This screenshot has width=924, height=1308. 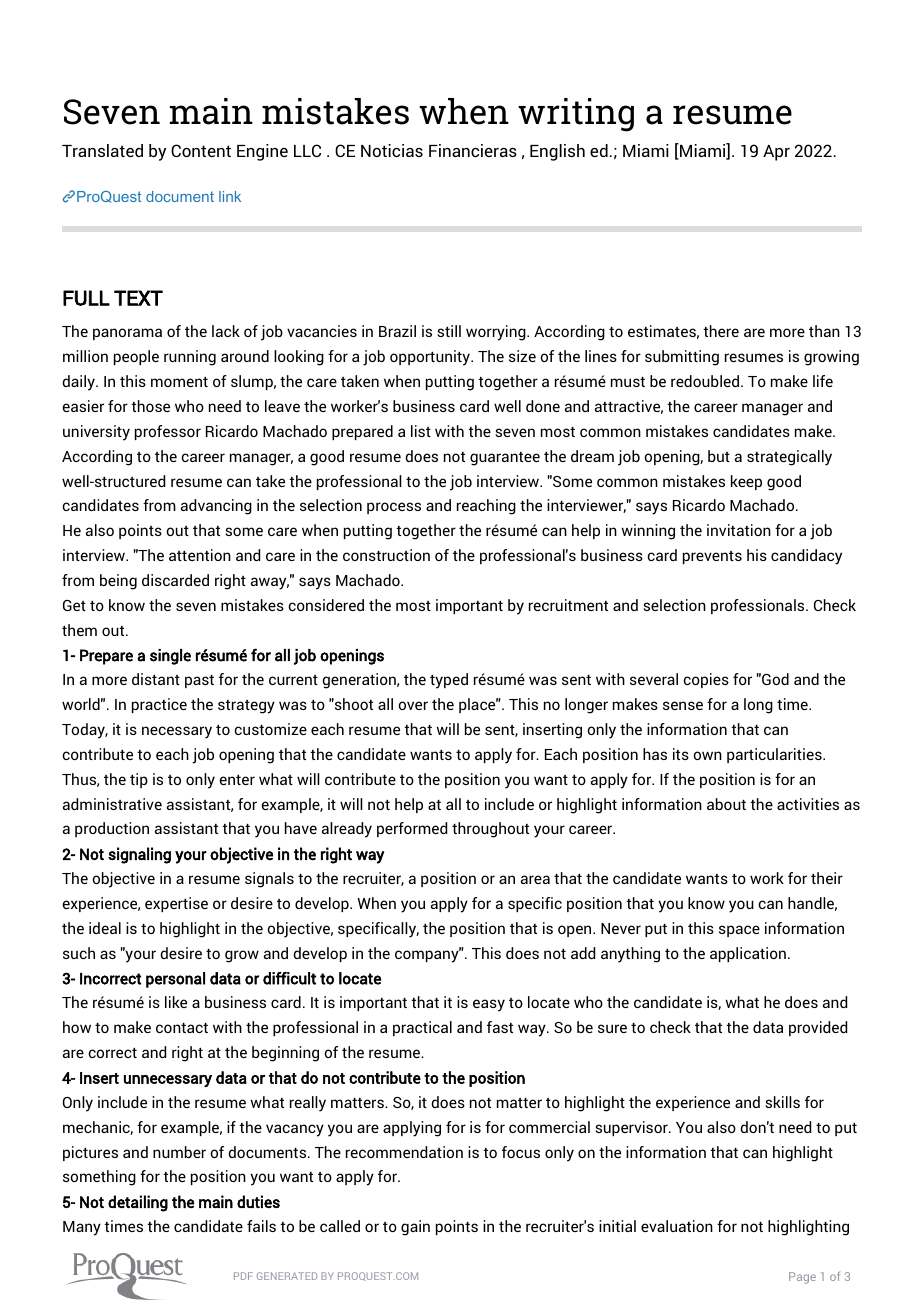 What do you see at coordinates (392, 150) in the screenshot?
I see `Noticias` at bounding box center [392, 150].
